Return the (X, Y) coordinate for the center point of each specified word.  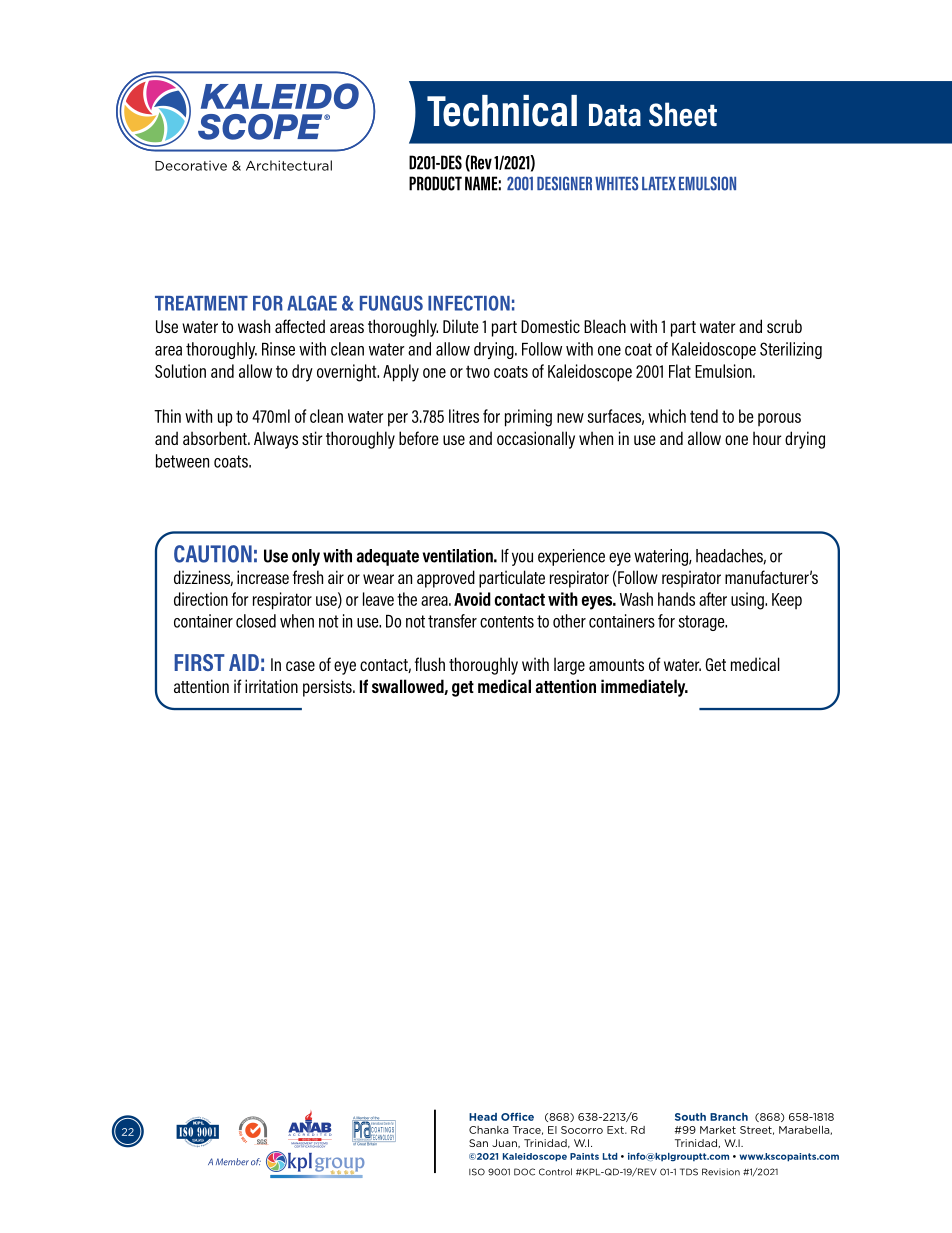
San (478, 1143)
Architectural (289, 165)
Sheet (683, 114)
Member (232, 1162)
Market (718, 1130)
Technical (502, 111)
